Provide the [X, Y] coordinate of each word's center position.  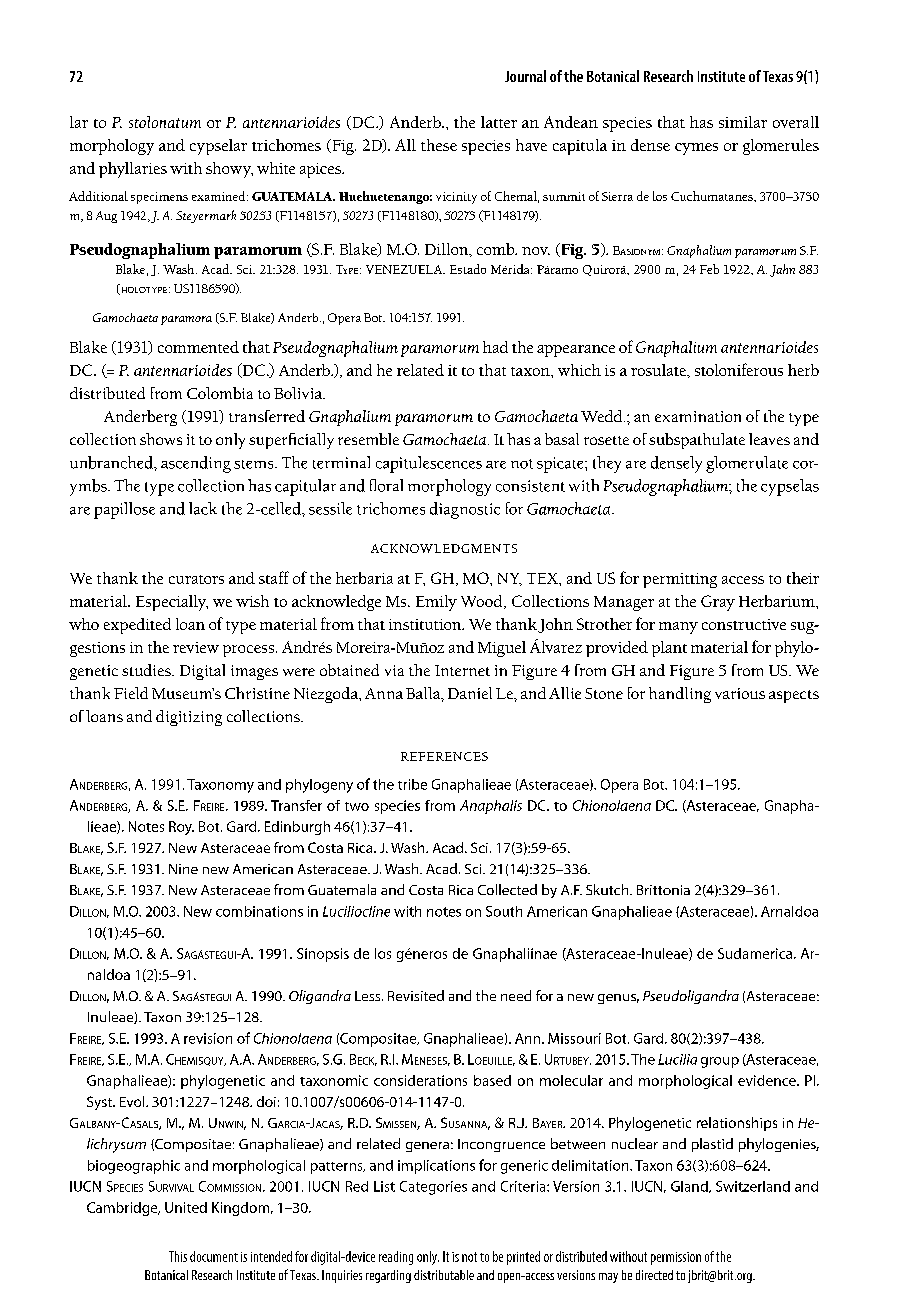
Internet [462, 670]
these [439, 145]
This [178, 1256]
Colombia [220, 393]
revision [208, 1038]
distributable [444, 1275]
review [196, 647]
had [495, 347]
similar [743, 122]
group [720, 1062]
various [740, 693]
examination [698, 416]
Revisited [416, 995]
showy [229, 170]
